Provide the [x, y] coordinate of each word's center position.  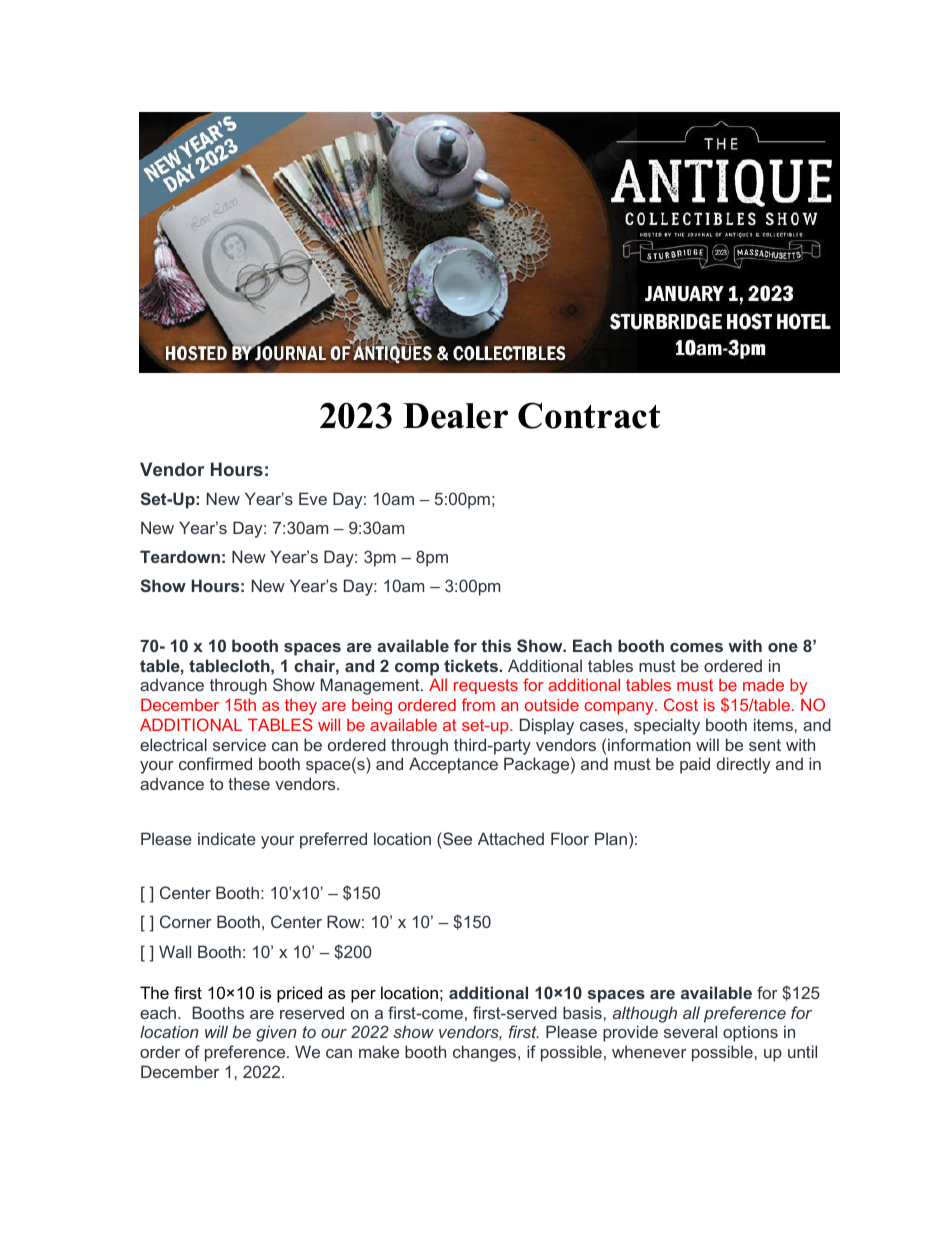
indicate [227, 838]
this [496, 645]
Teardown [180, 556]
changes [486, 1053]
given [276, 1033]
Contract [589, 415]
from [478, 704]
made [763, 684]
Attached [511, 838]
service [239, 744]
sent [765, 745]
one [783, 647]
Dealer [455, 416]
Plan [611, 838]
